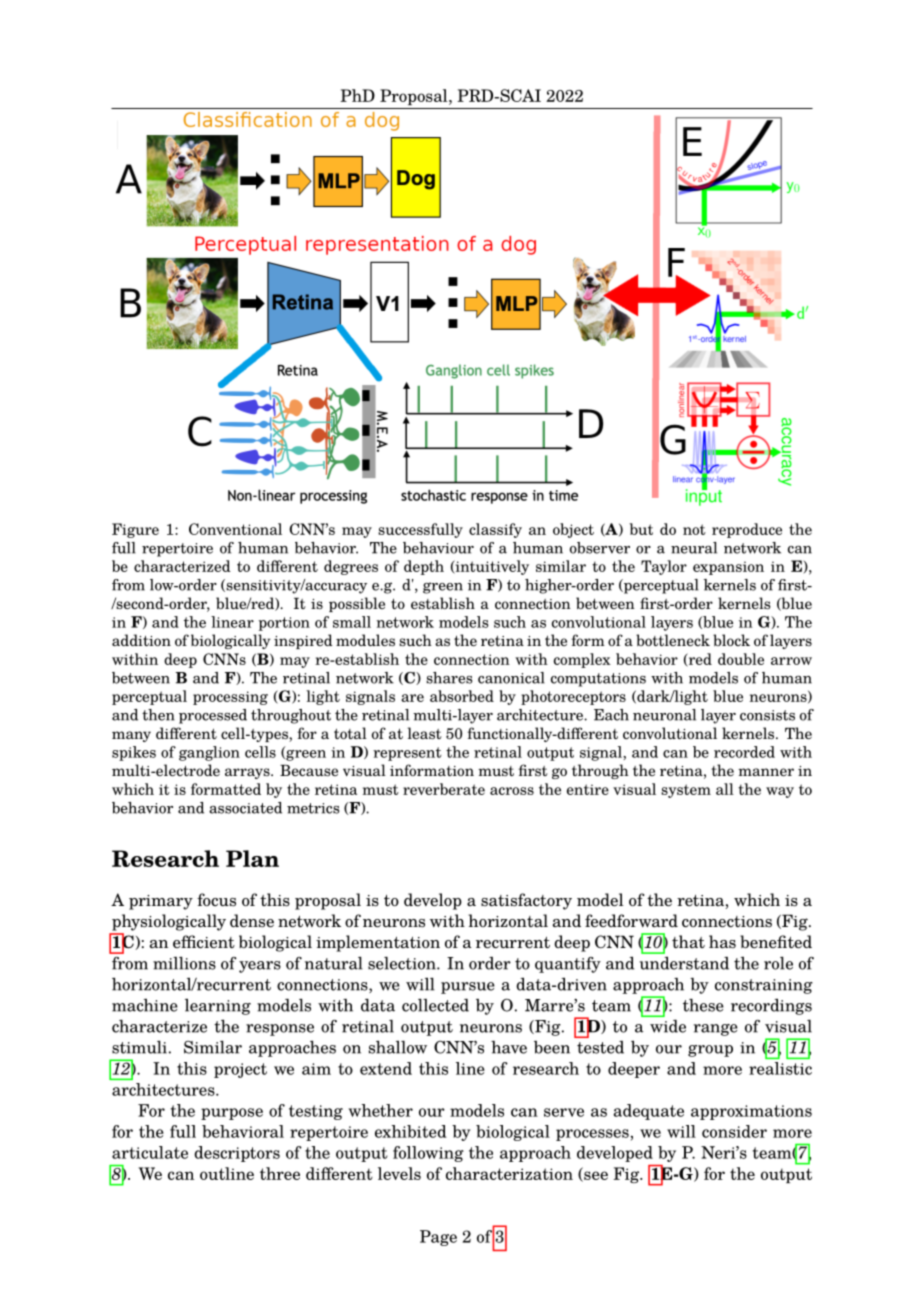  Describe the element at coordinates (686, 791) in the screenshot. I see `system` at that location.
